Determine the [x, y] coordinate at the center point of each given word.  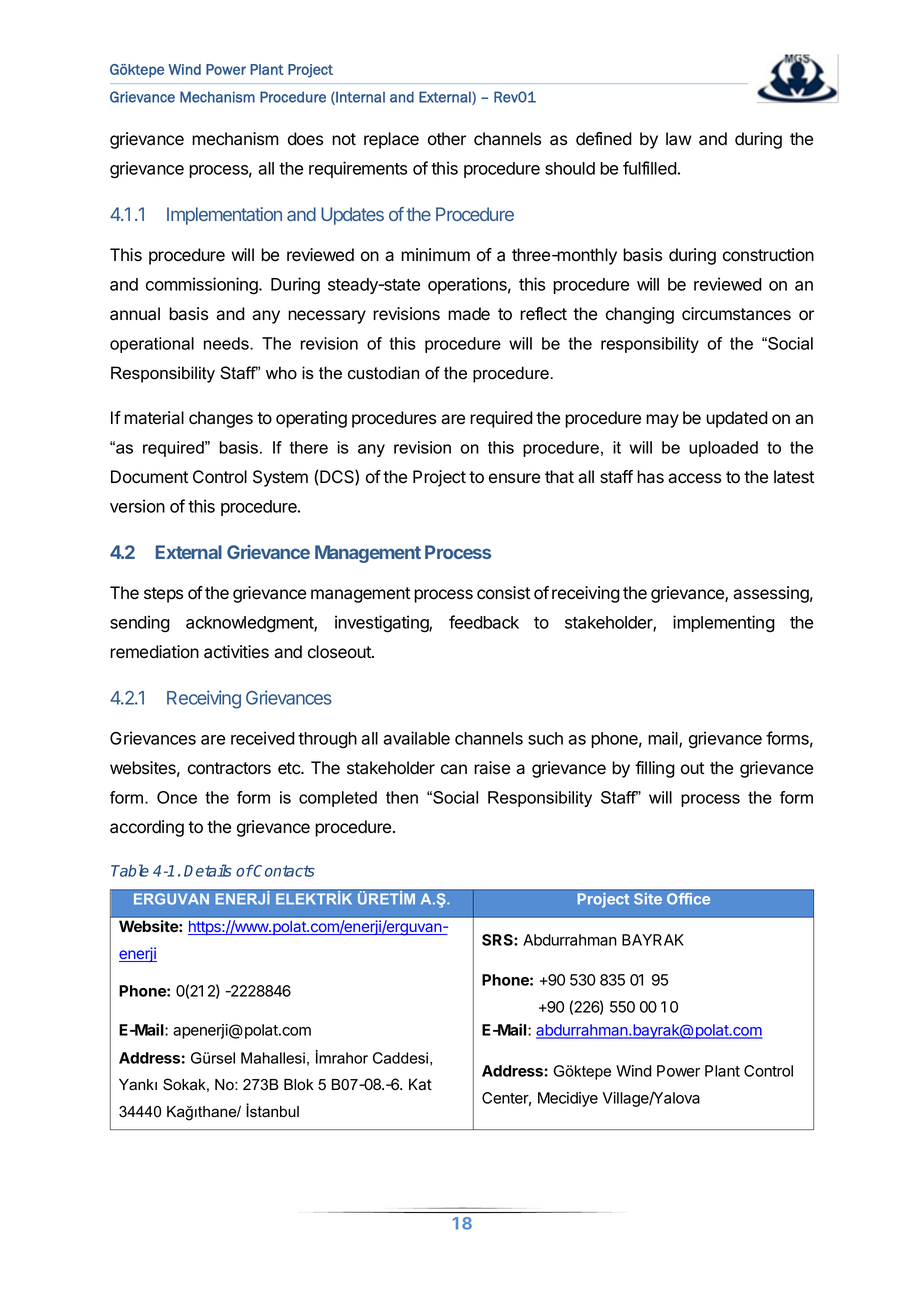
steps [163, 595]
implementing [724, 624]
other [447, 139]
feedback [484, 622]
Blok [299, 1085]
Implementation [224, 216]
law [679, 139]
